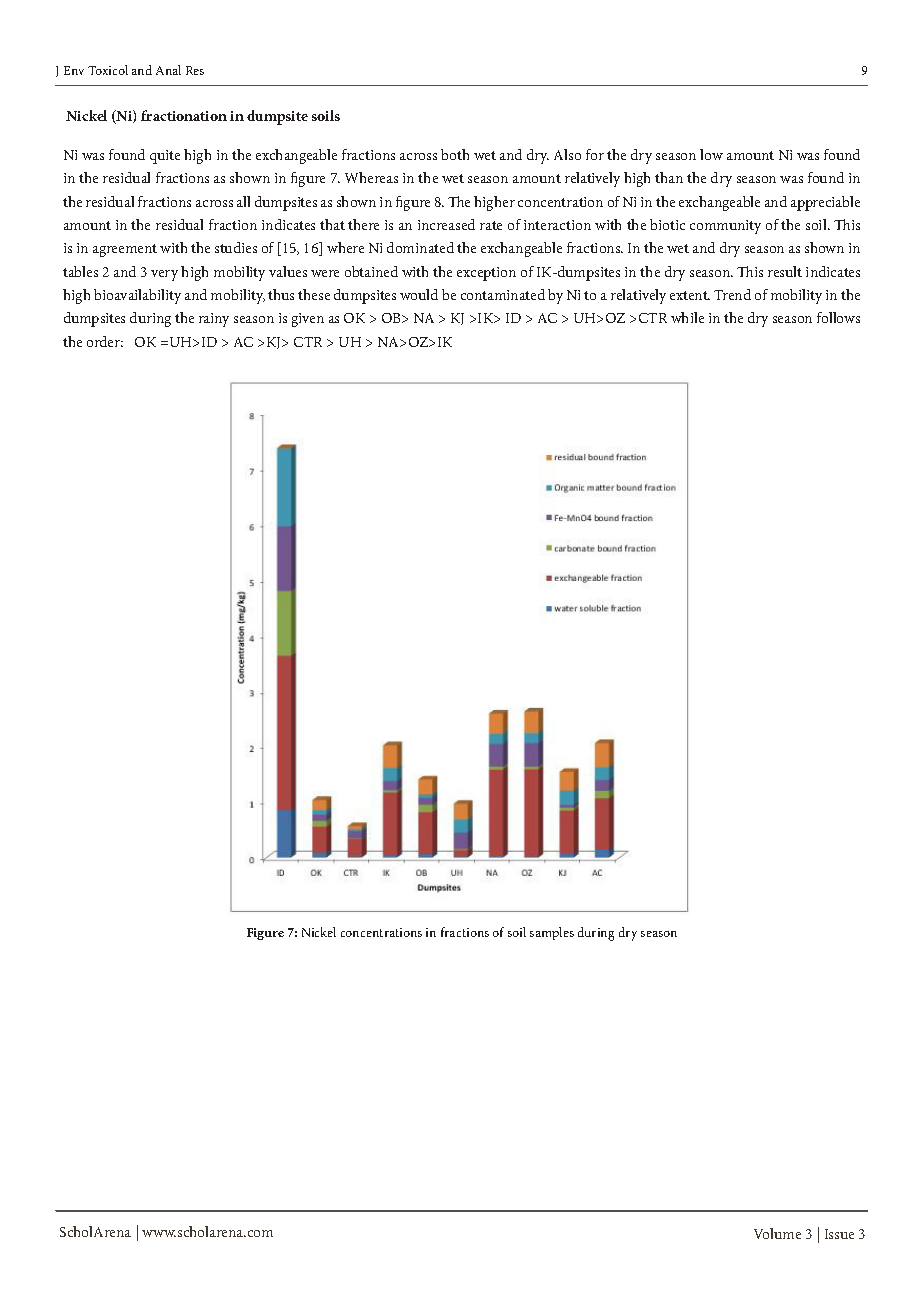 The width and height of the page is (924, 1308). Describe the element at coordinates (839, 1234) in the page. I see `Issue` at that location.
